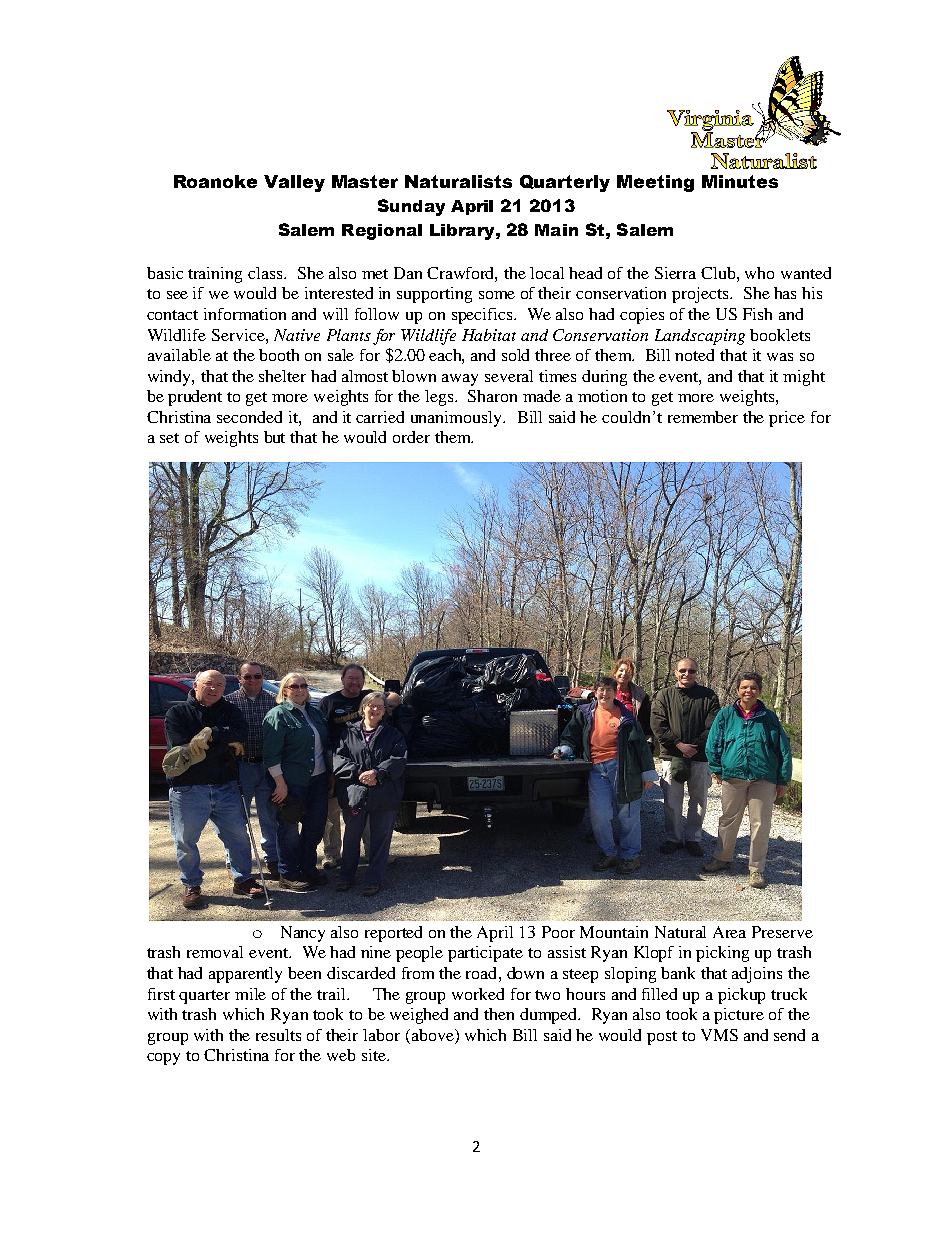  I want to click on price, so click(787, 419).
